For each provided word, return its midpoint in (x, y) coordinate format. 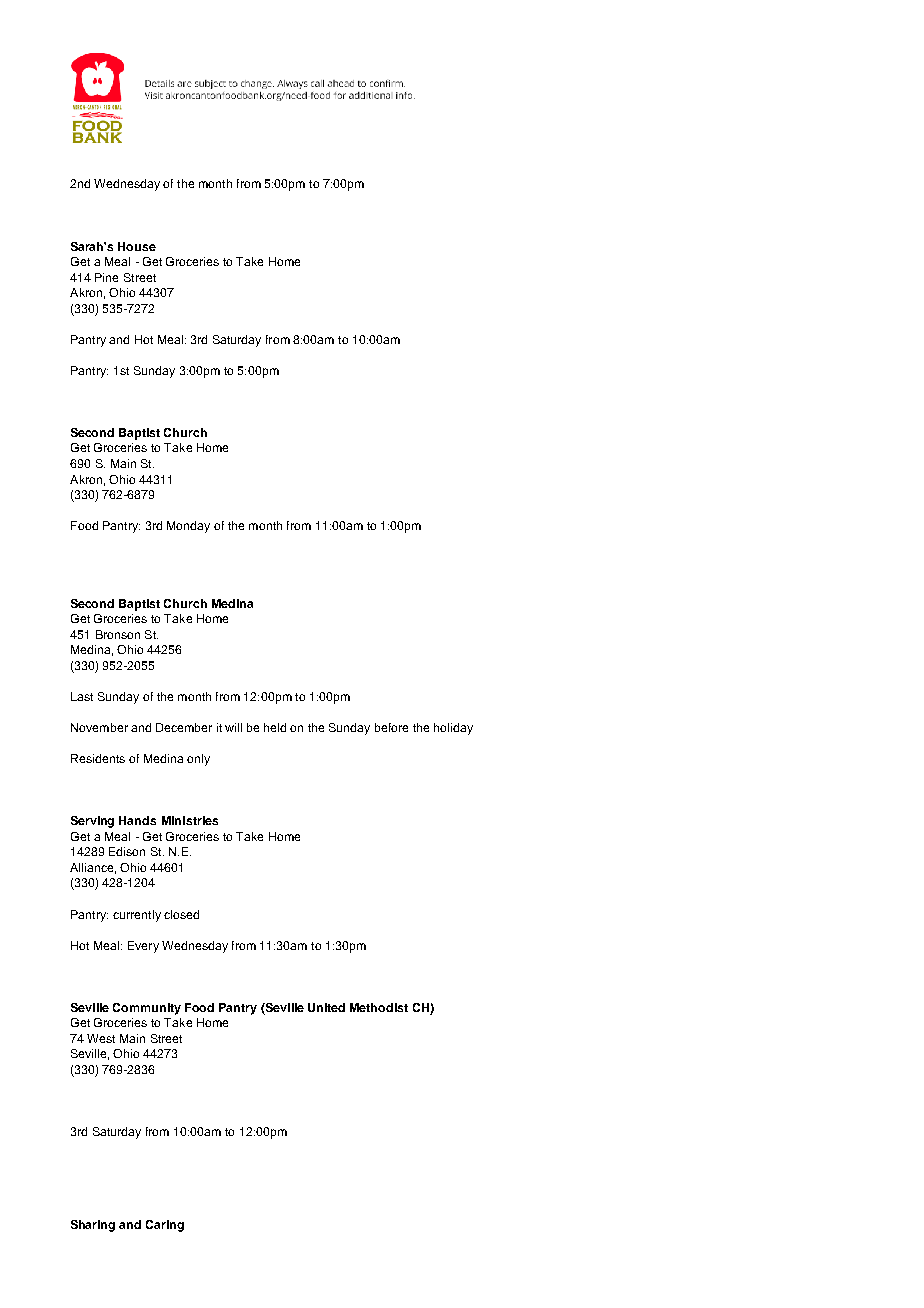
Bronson (118, 634)
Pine (106, 277)
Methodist (379, 1007)
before (391, 727)
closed (181, 914)
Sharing (93, 1226)
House (137, 246)
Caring (165, 1226)
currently (137, 916)
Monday (188, 527)
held (275, 727)
